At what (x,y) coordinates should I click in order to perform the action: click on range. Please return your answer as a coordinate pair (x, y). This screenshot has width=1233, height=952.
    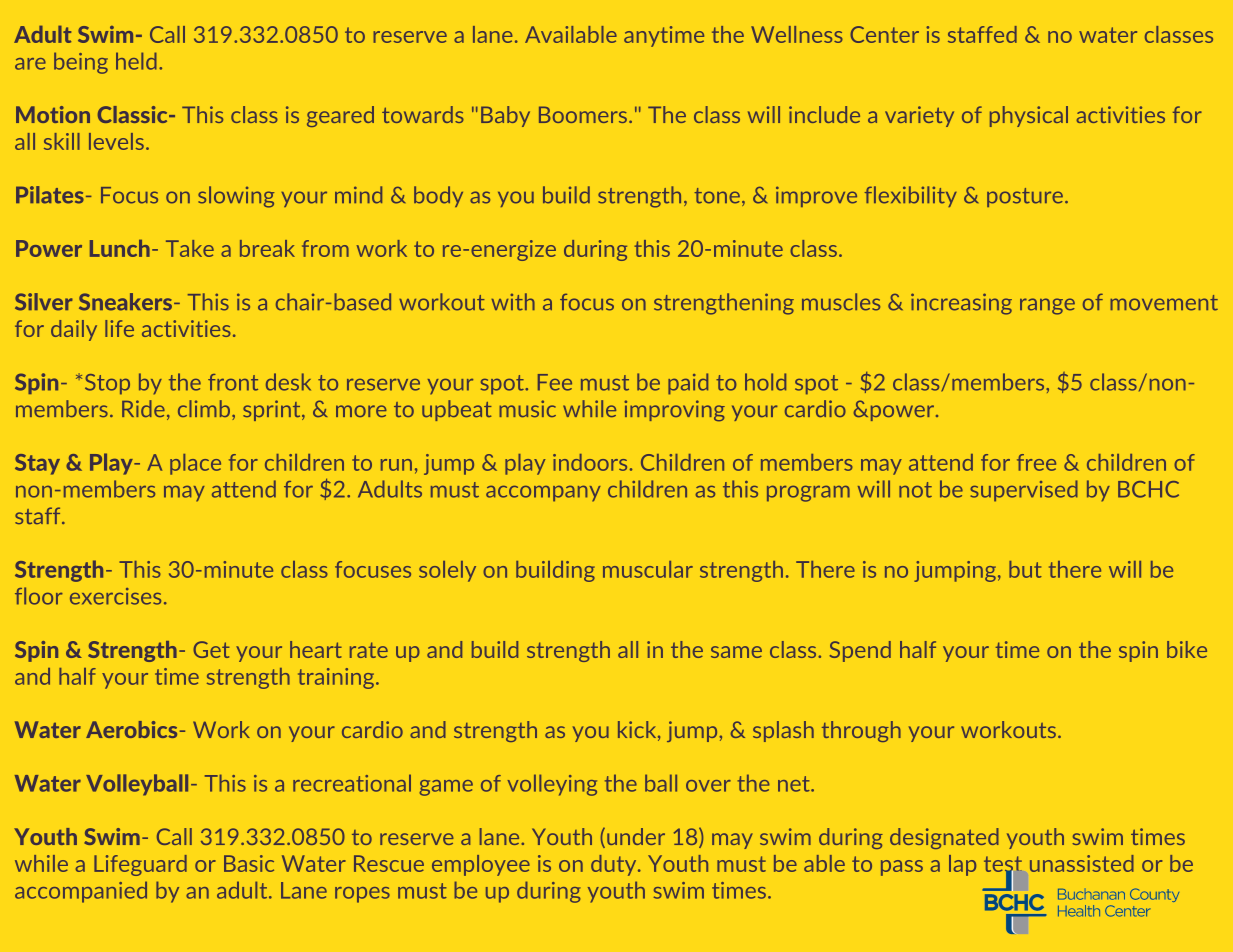
    Looking at the image, I should click on (1047, 306).
